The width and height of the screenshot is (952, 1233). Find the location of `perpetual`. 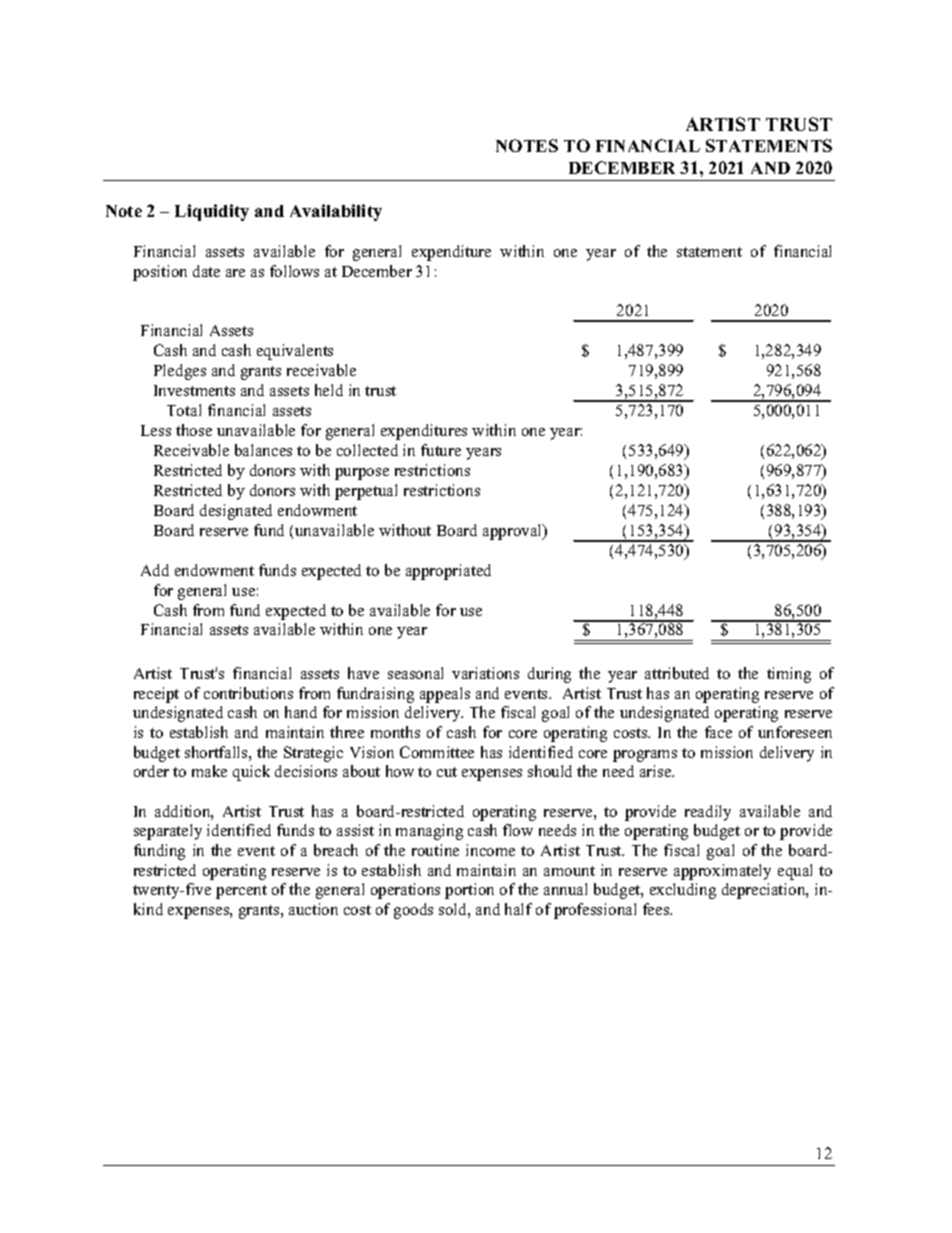

perpetual is located at coordinates (366, 492).
